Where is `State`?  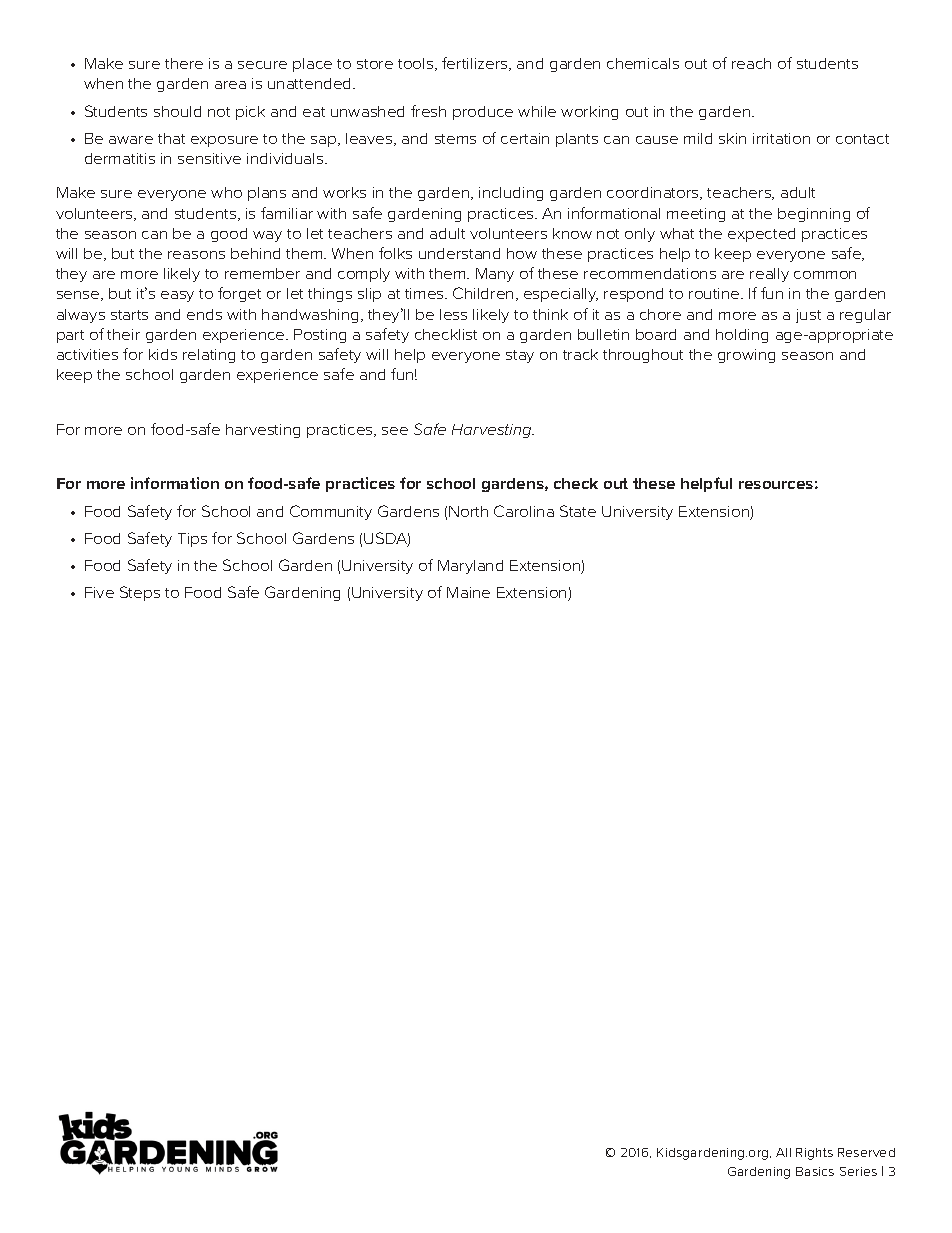 State is located at coordinates (578, 511).
